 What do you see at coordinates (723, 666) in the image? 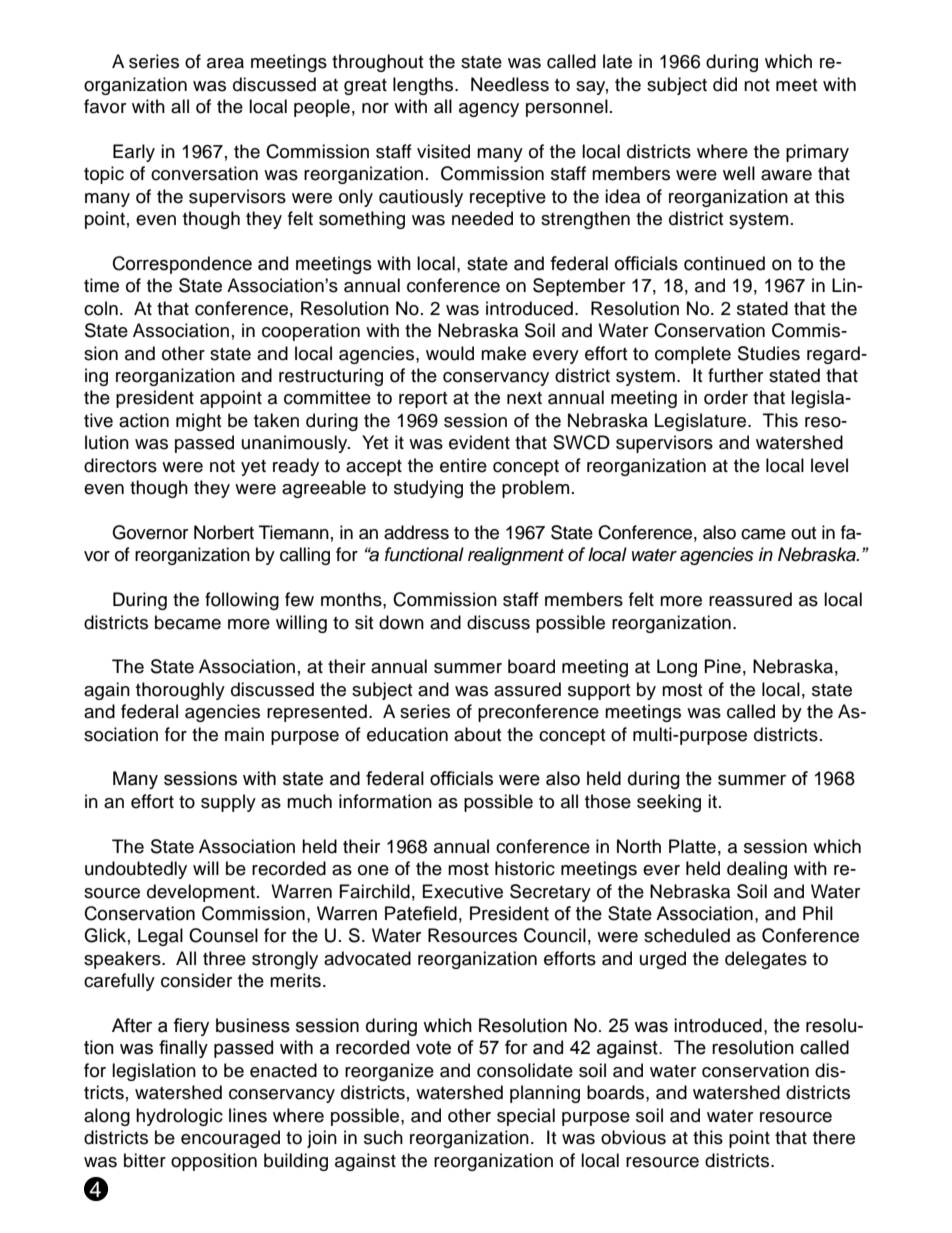
I see `Pine` at bounding box center [723, 666].
